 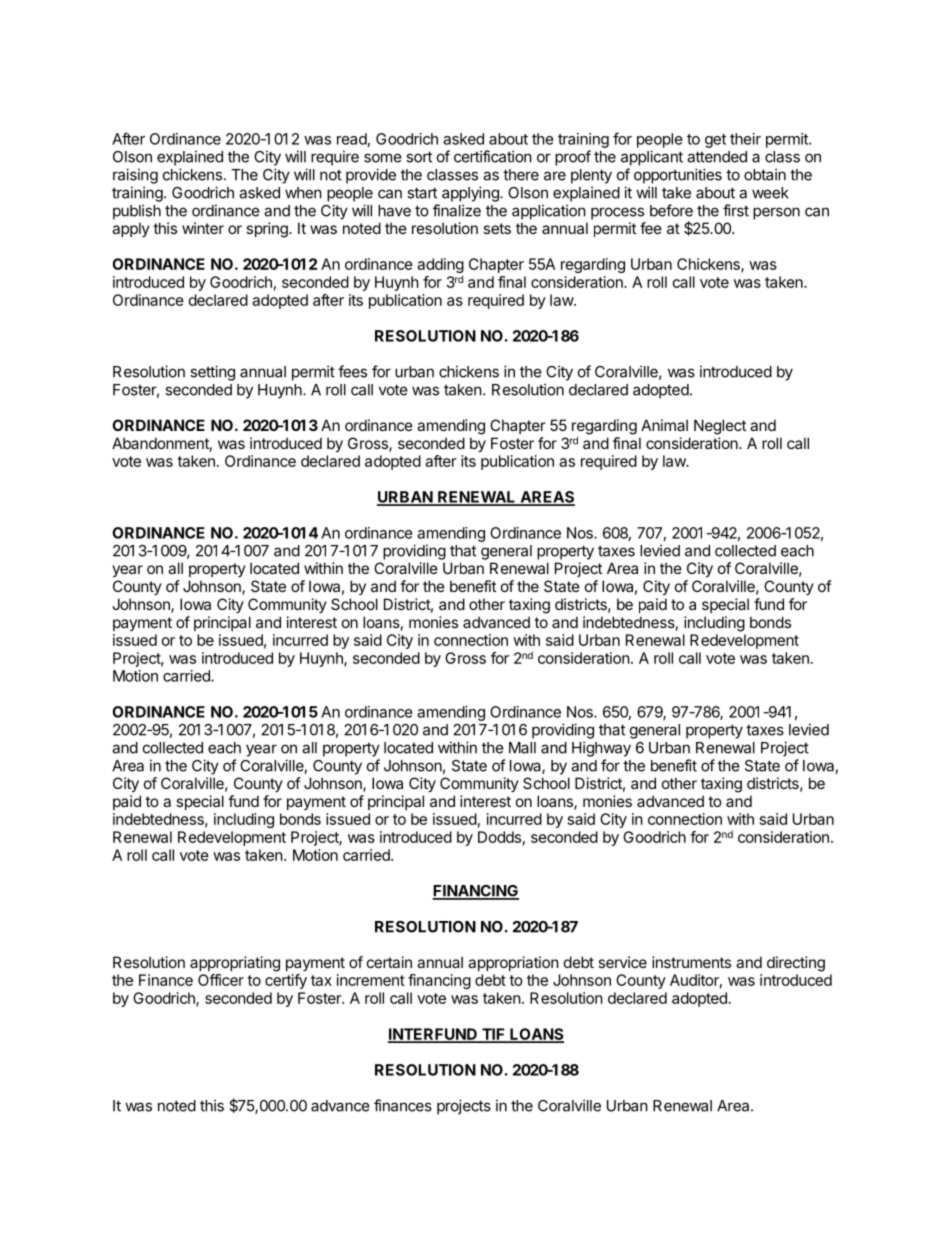 I want to click on appropriating, so click(x=235, y=964).
